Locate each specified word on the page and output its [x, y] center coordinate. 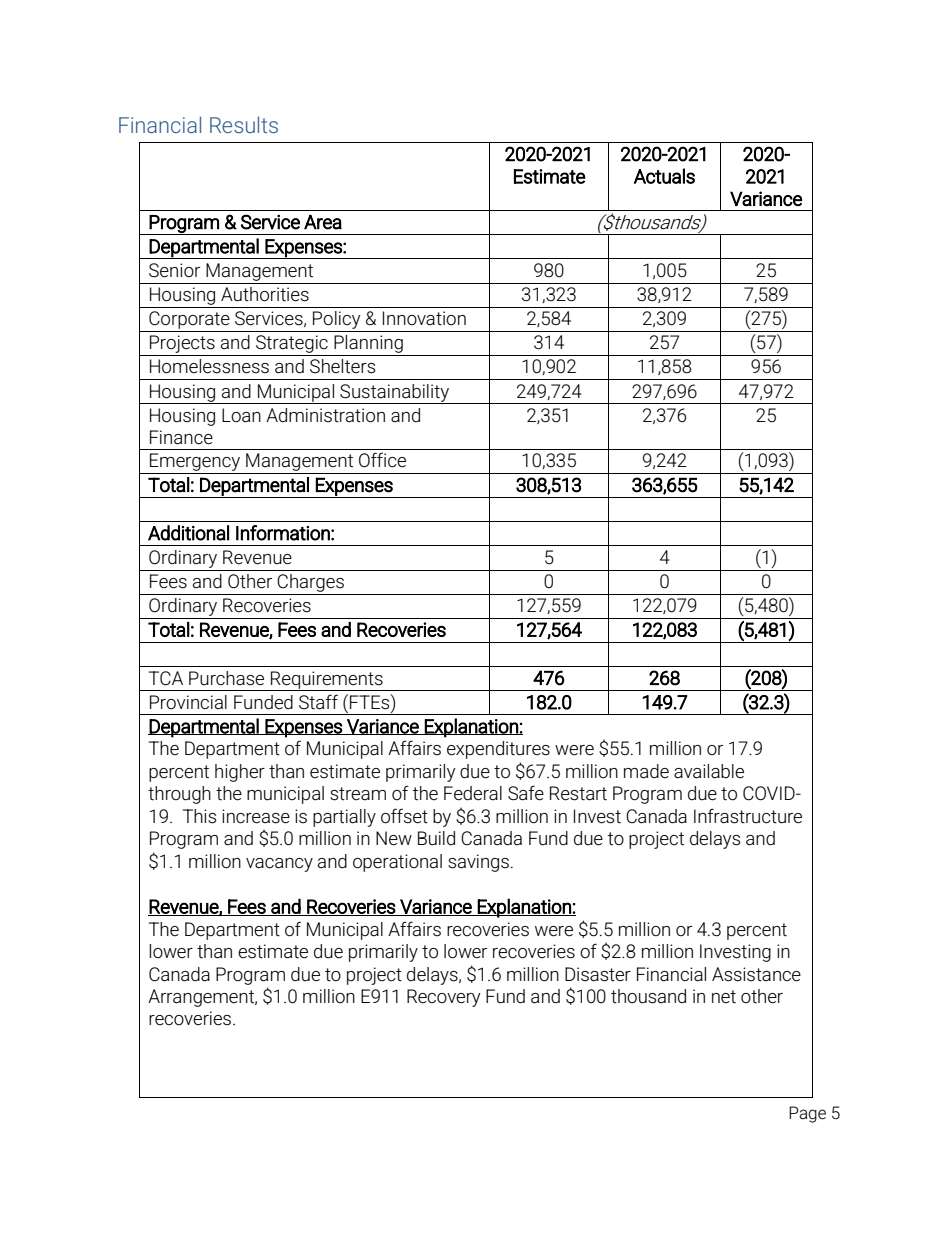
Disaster [598, 974]
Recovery [444, 998]
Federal [473, 793]
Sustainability [394, 394]
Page [807, 1114]
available [709, 771]
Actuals [664, 176]
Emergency [195, 463]
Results [244, 124]
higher [240, 773]
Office [382, 460]
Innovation [424, 318]
